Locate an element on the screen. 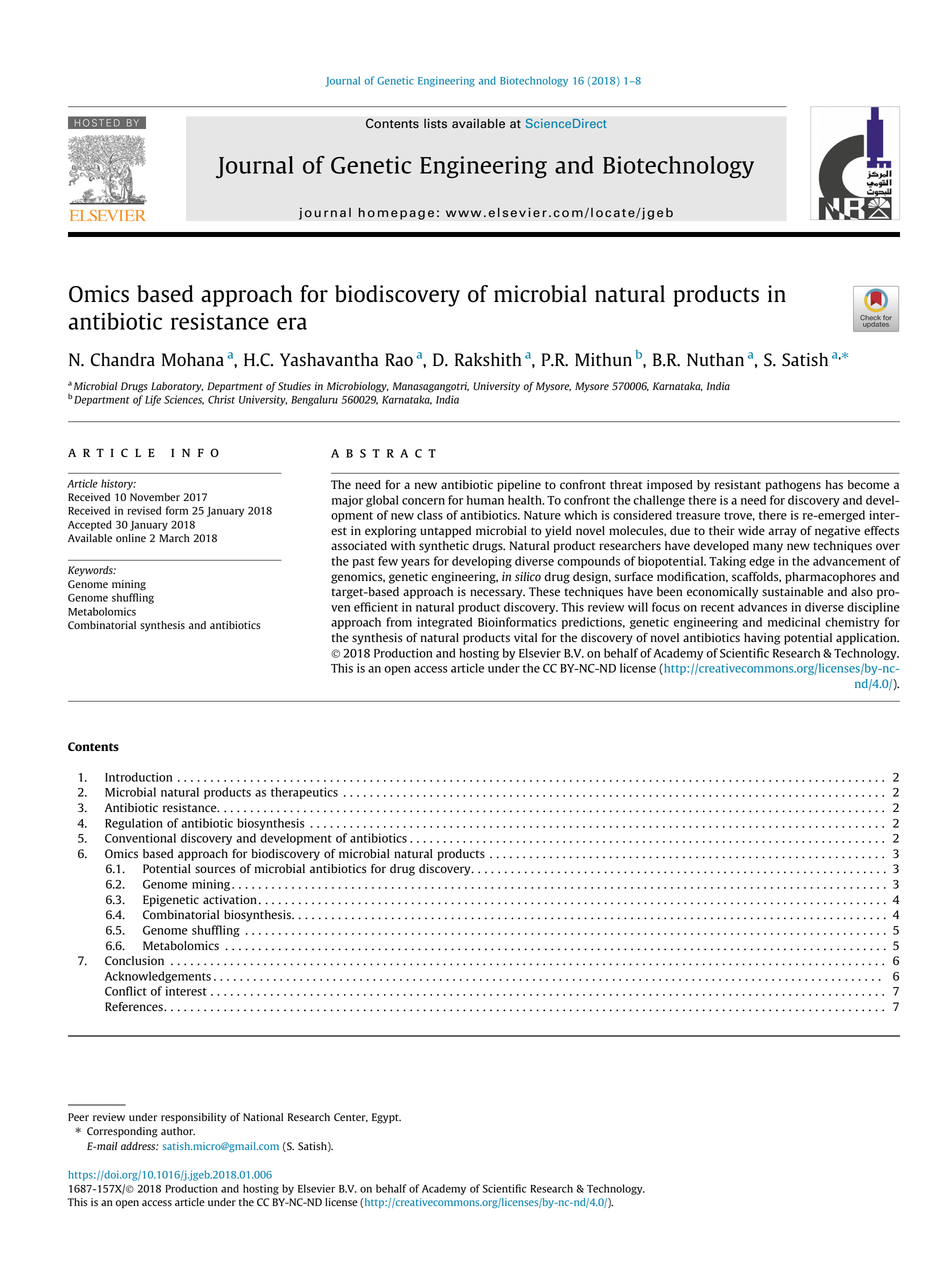 The image size is (952, 1270). Mithun is located at coordinates (603, 359).
